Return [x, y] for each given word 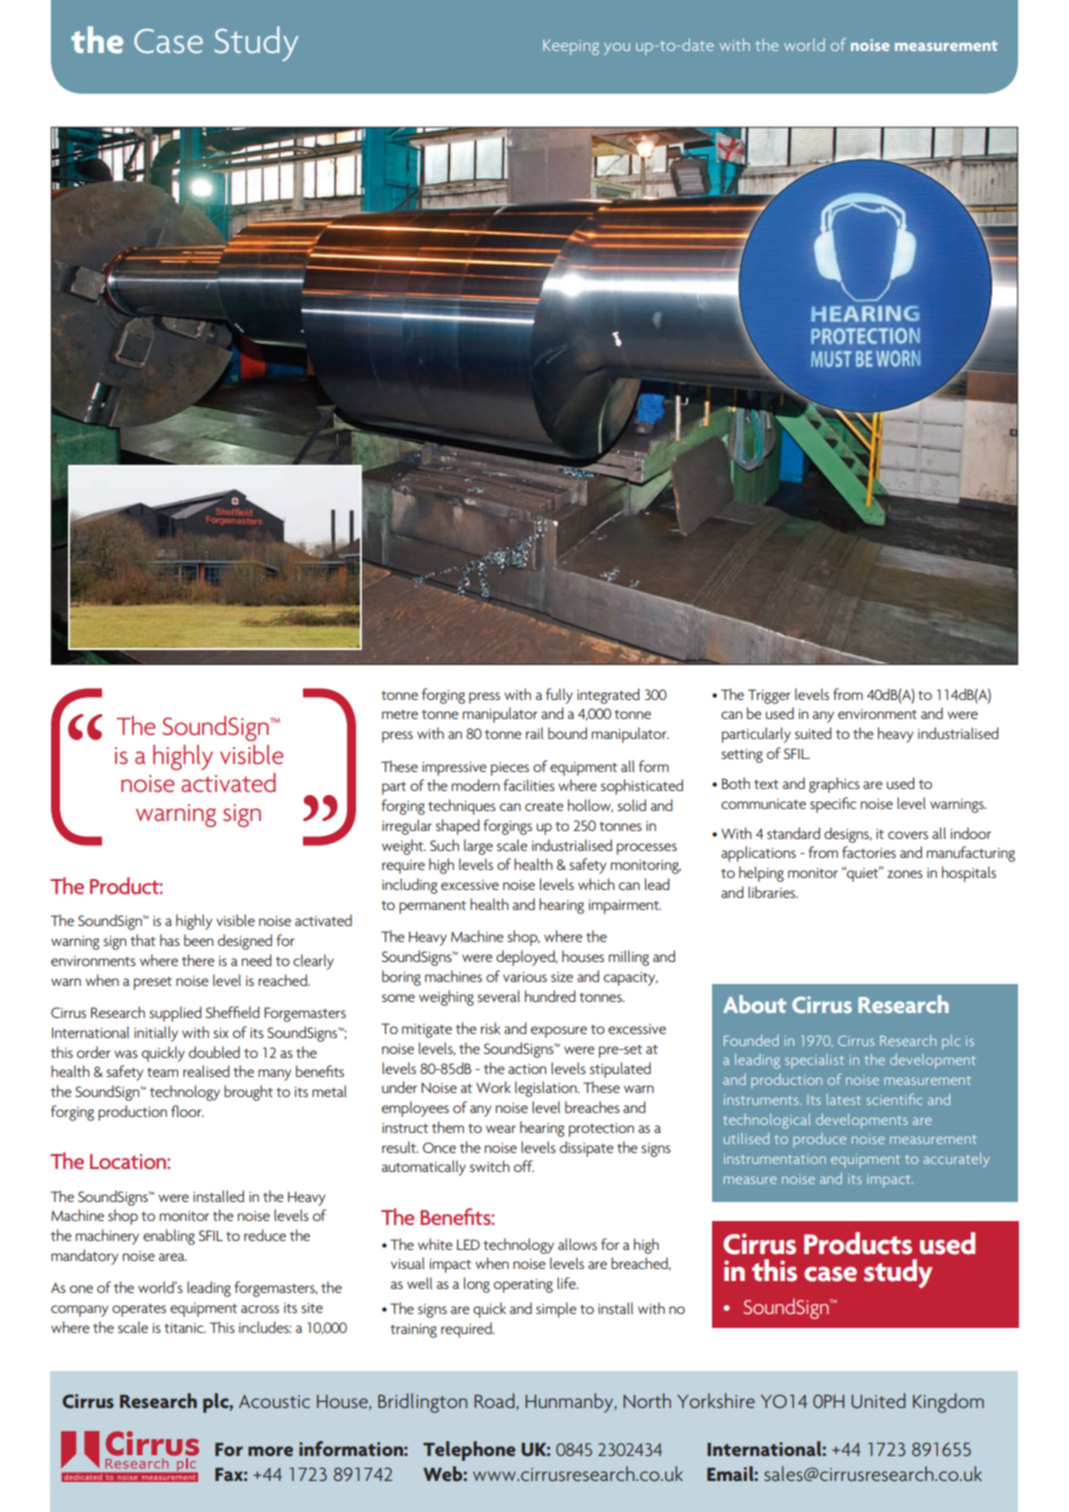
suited [813, 733]
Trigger [769, 696]
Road [495, 1401]
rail [534, 733]
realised [206, 1071]
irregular [407, 827]
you [617, 49]
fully [559, 696]
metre [400, 714]
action [527, 1069]
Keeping [571, 47]
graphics [834, 785]
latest [844, 1099]
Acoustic [274, 1401]
